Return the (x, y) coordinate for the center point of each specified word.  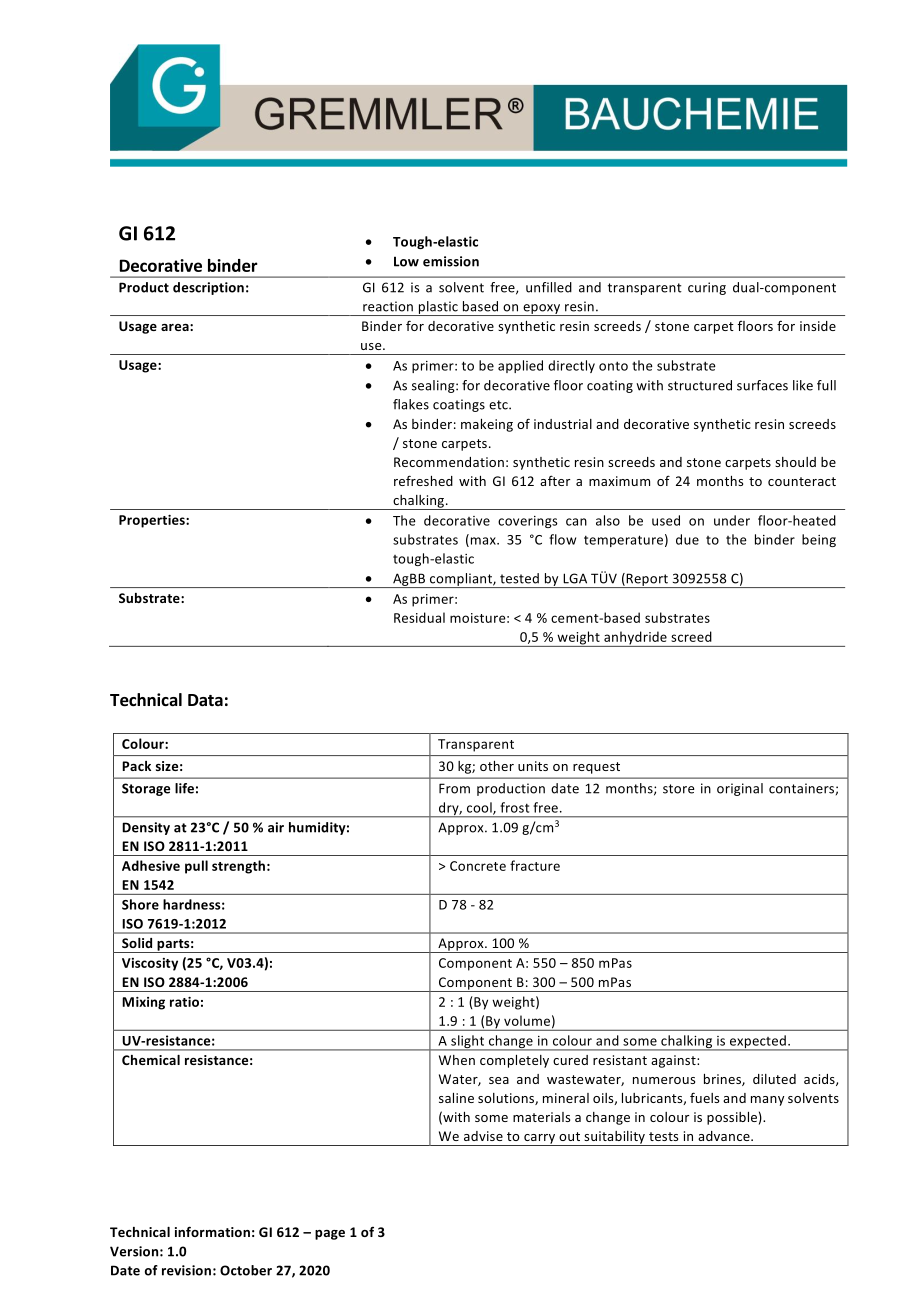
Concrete (478, 866)
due (687, 539)
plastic (438, 308)
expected (758, 1043)
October (246, 1270)
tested (519, 578)
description (208, 288)
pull (196, 867)
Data (205, 700)
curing (707, 288)
